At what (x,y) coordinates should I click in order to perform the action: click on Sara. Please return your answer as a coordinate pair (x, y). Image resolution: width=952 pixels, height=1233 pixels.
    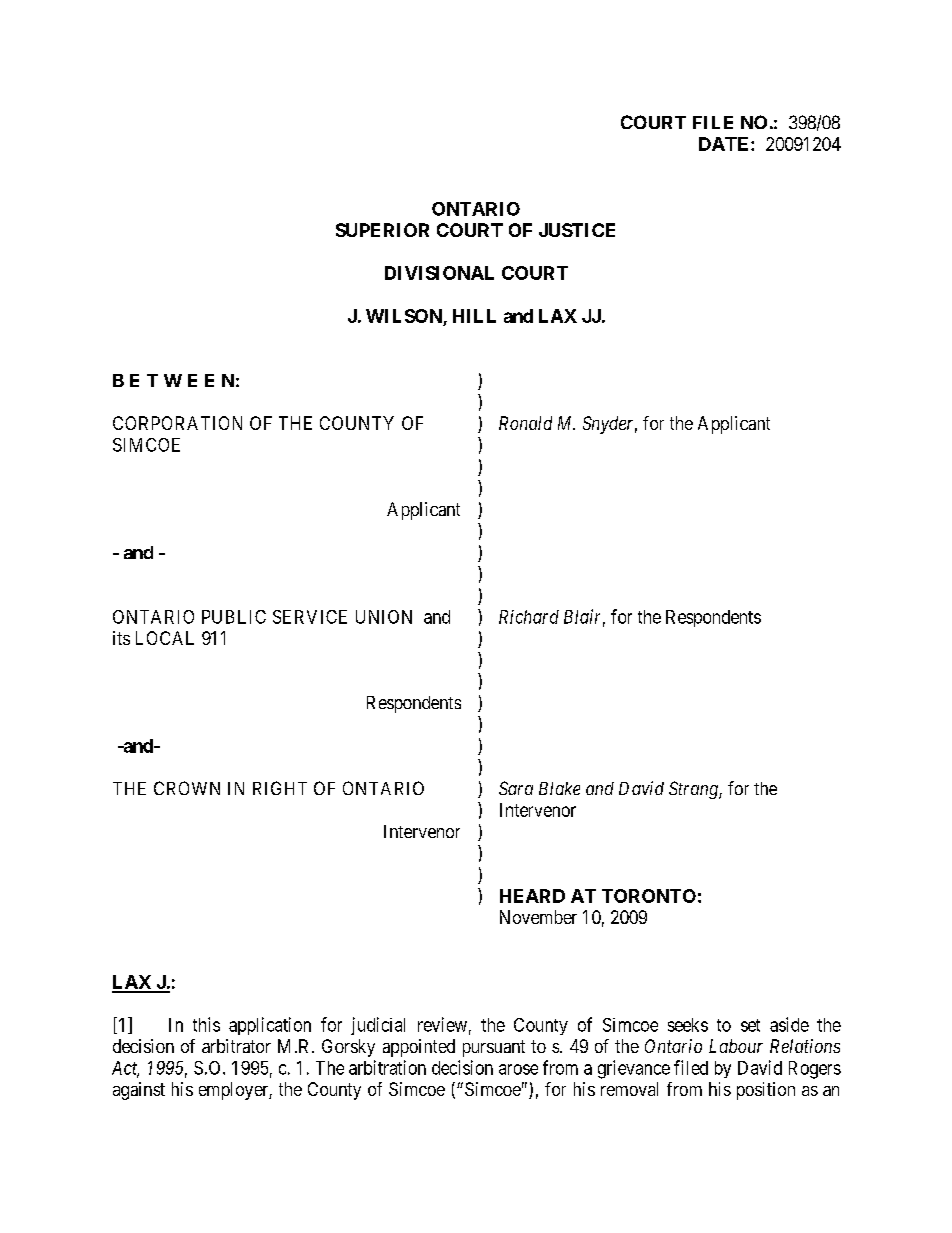
    Looking at the image, I should click on (516, 788).
